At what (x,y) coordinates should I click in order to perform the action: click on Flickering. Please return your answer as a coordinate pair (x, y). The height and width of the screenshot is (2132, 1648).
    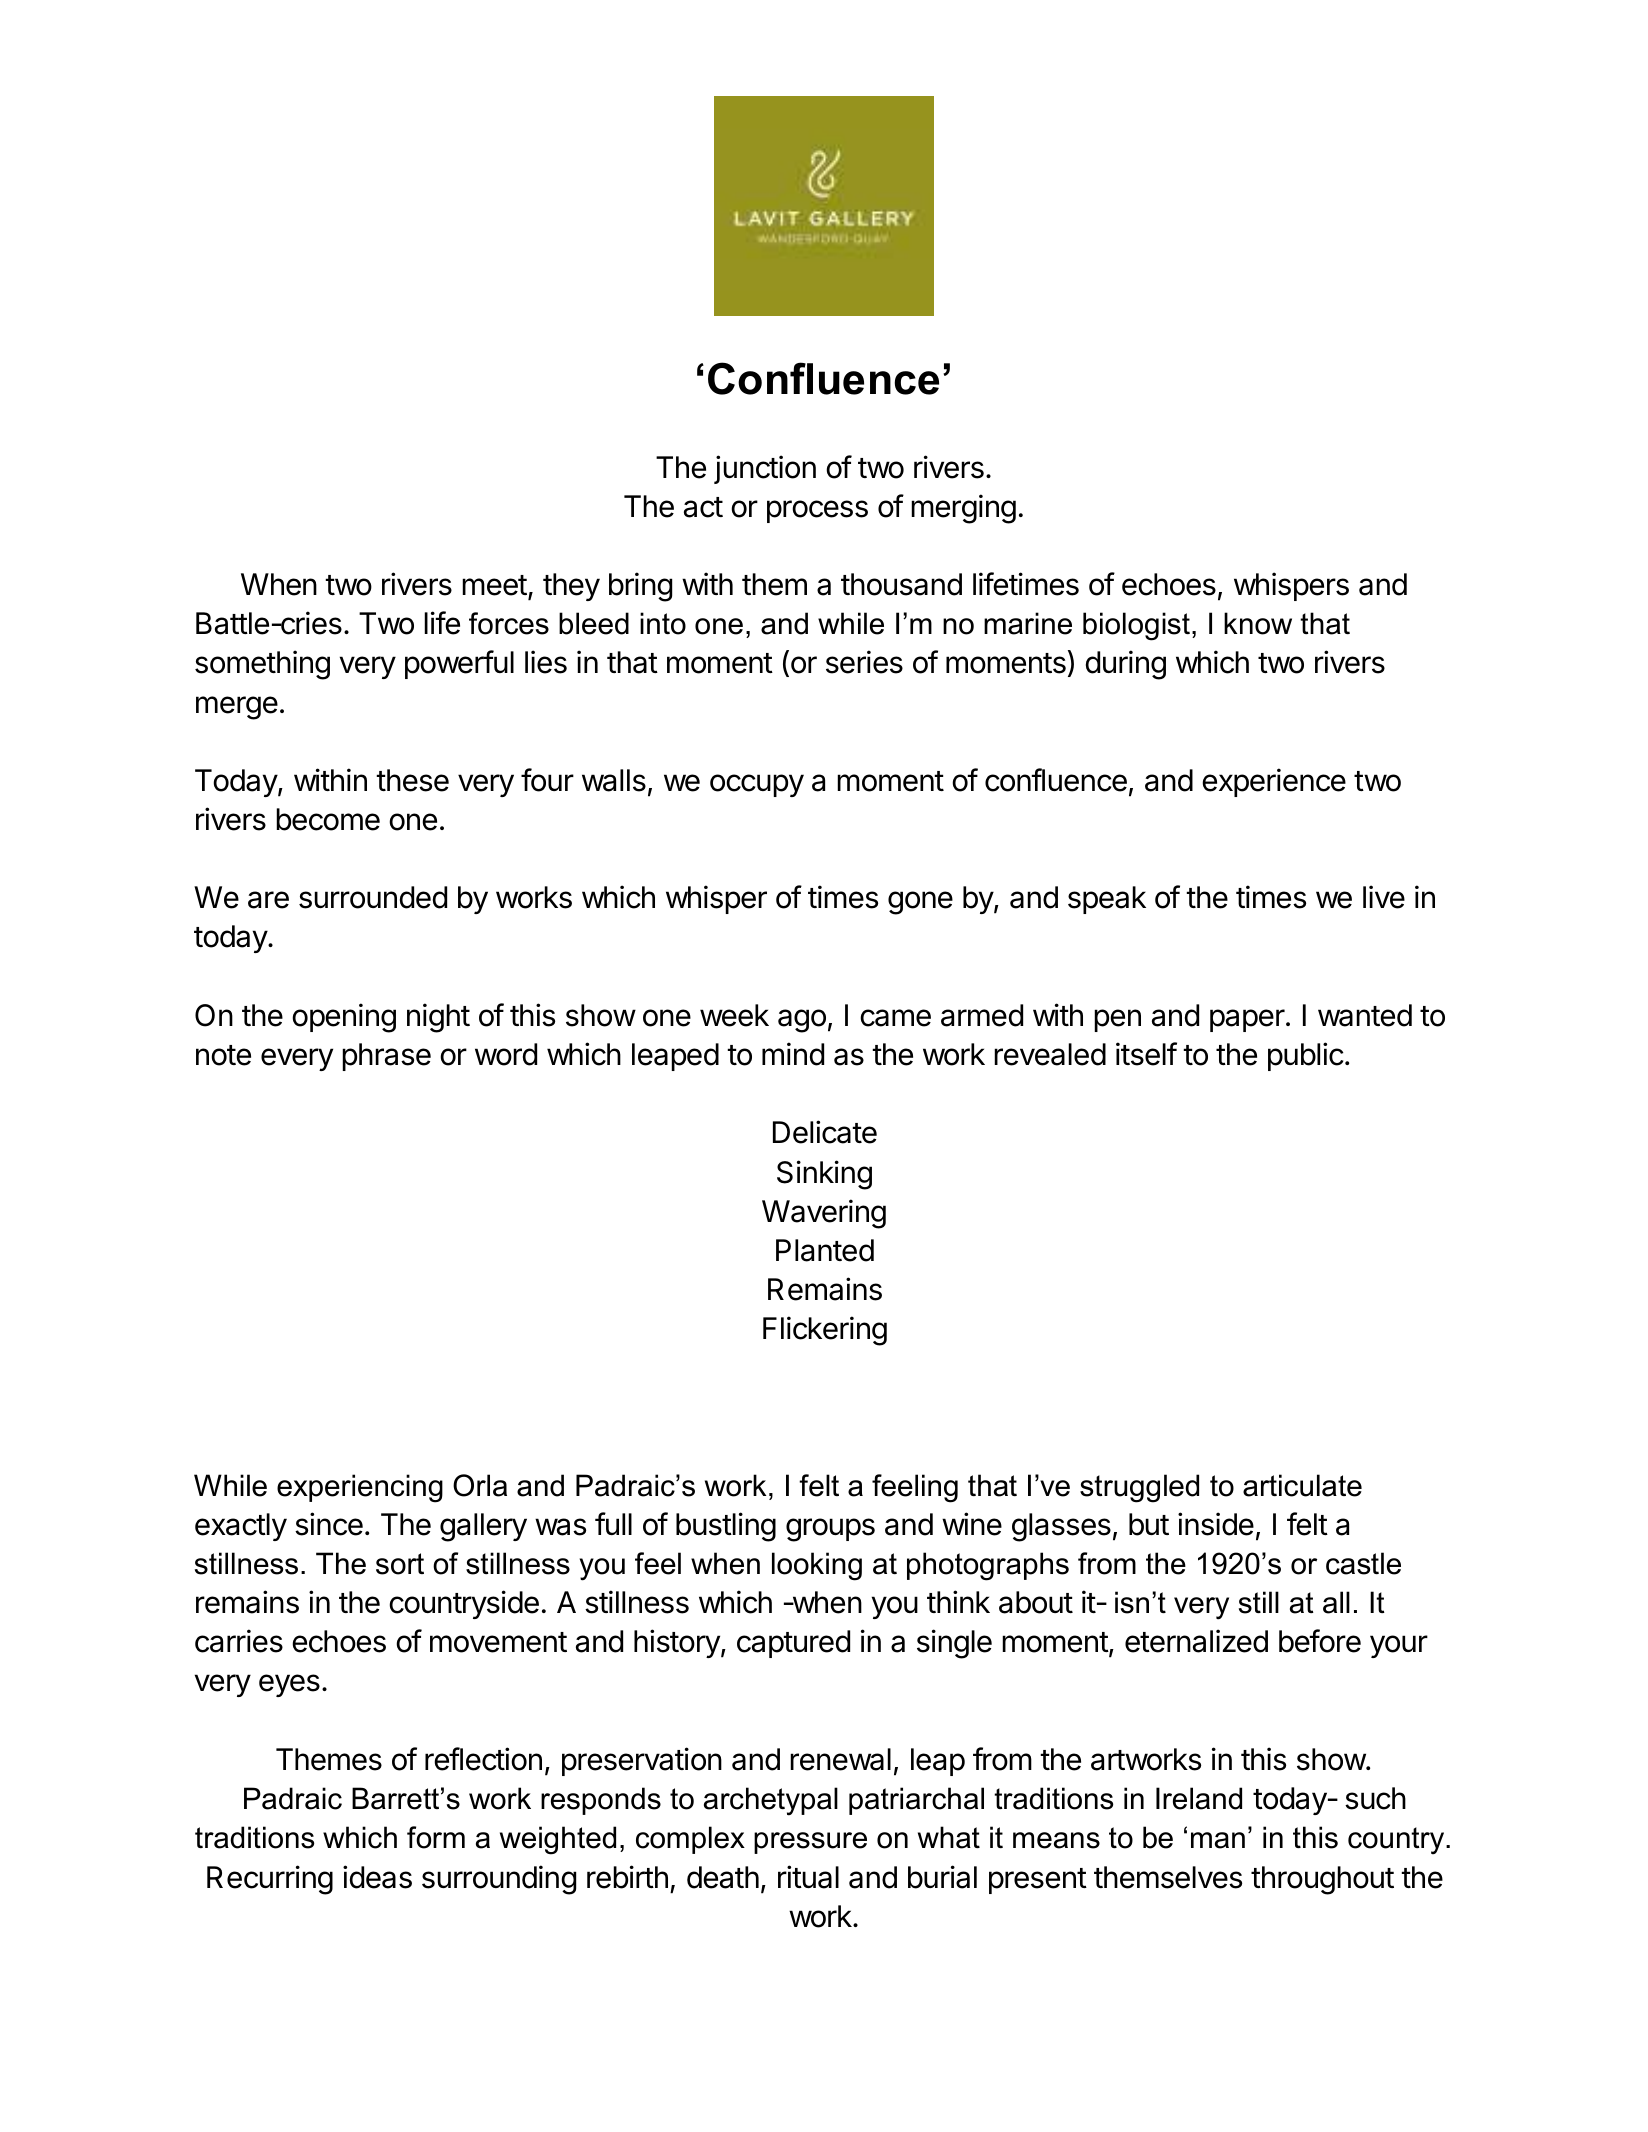
    Looking at the image, I should click on (825, 1331).
